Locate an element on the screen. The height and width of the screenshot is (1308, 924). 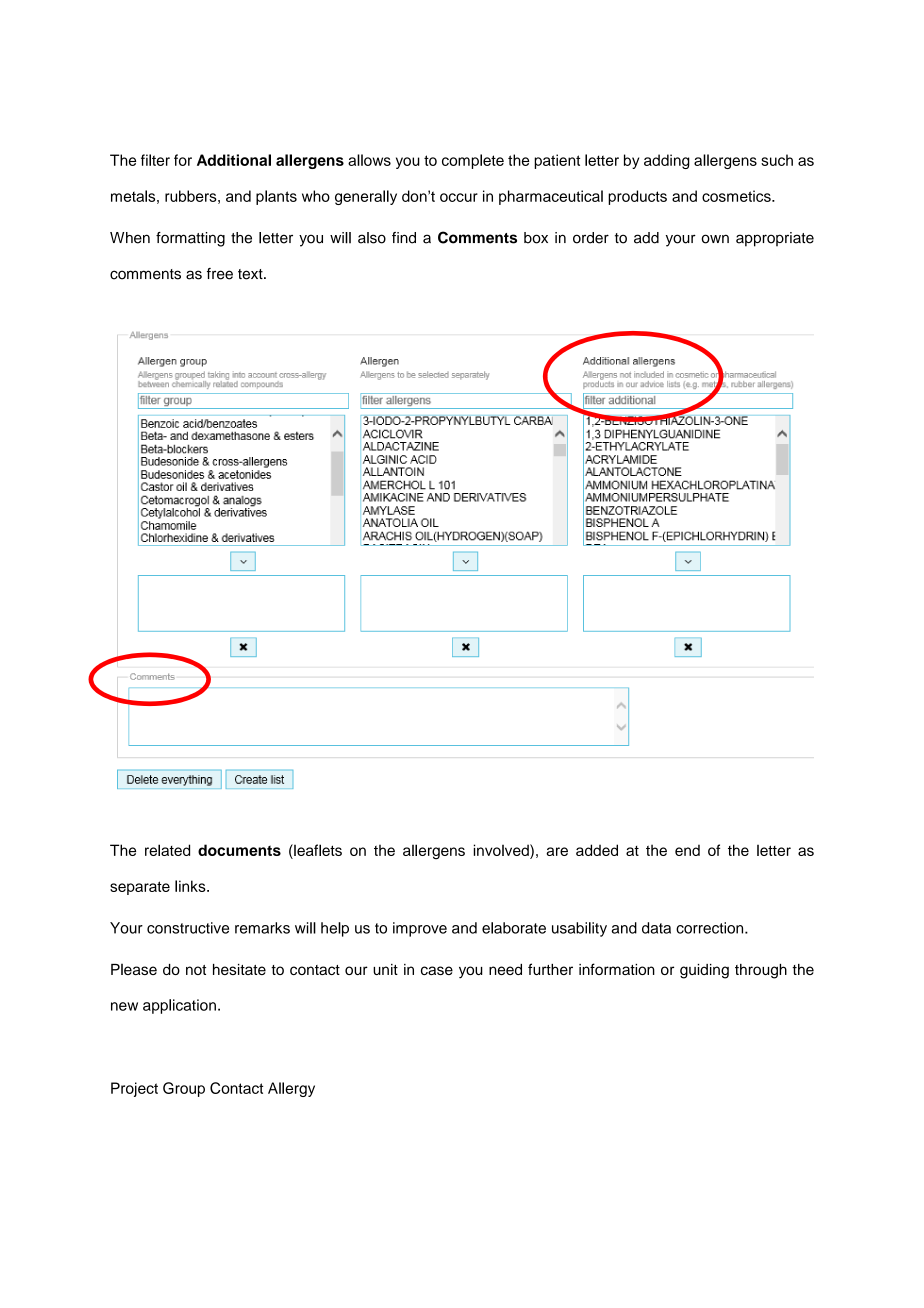
end is located at coordinates (687, 850).
